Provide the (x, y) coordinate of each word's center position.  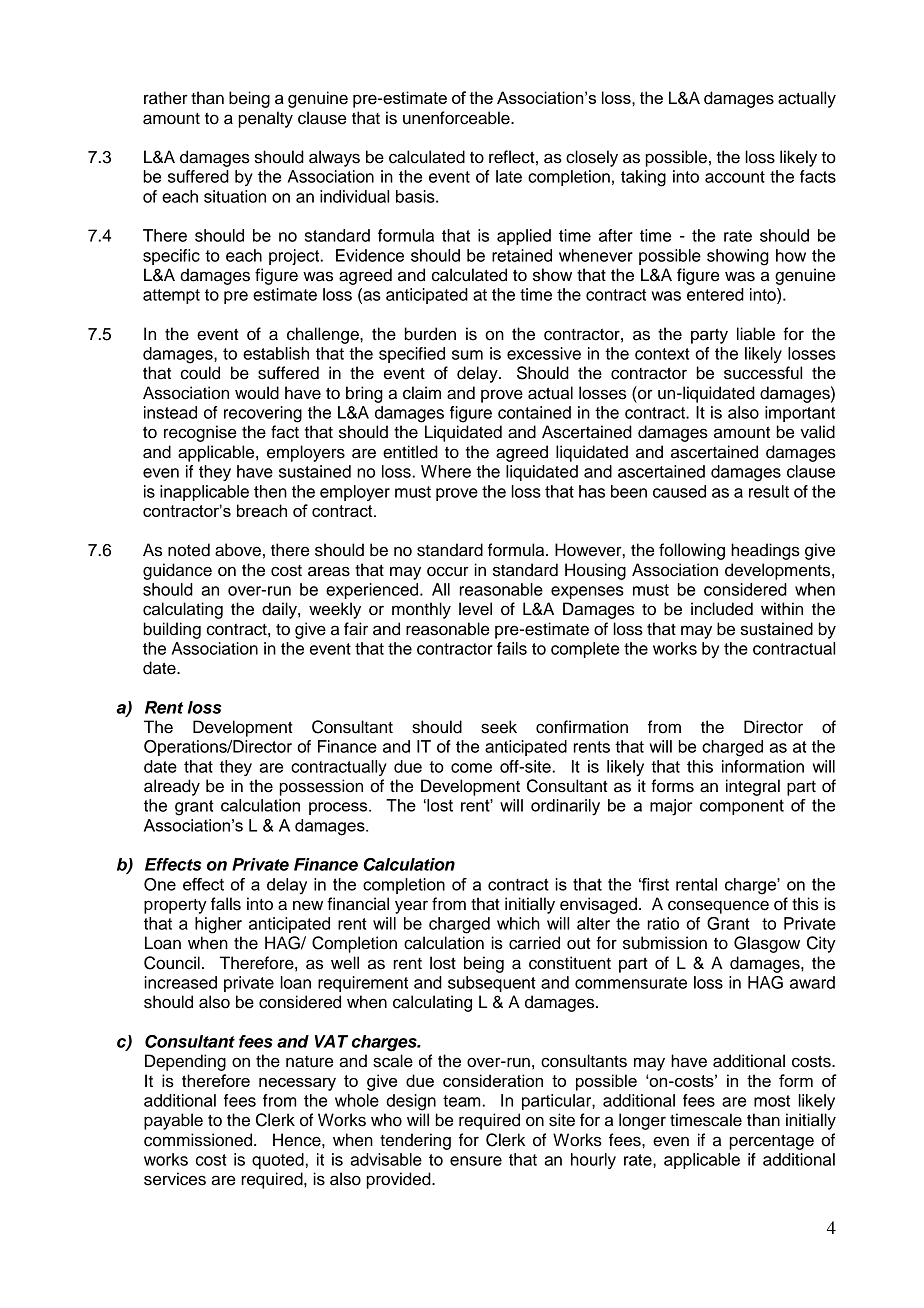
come (471, 768)
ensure (476, 1161)
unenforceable (457, 118)
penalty (265, 119)
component (742, 807)
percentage (771, 1142)
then (270, 491)
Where (446, 471)
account (735, 177)
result (769, 491)
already (172, 787)
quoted (278, 1161)
